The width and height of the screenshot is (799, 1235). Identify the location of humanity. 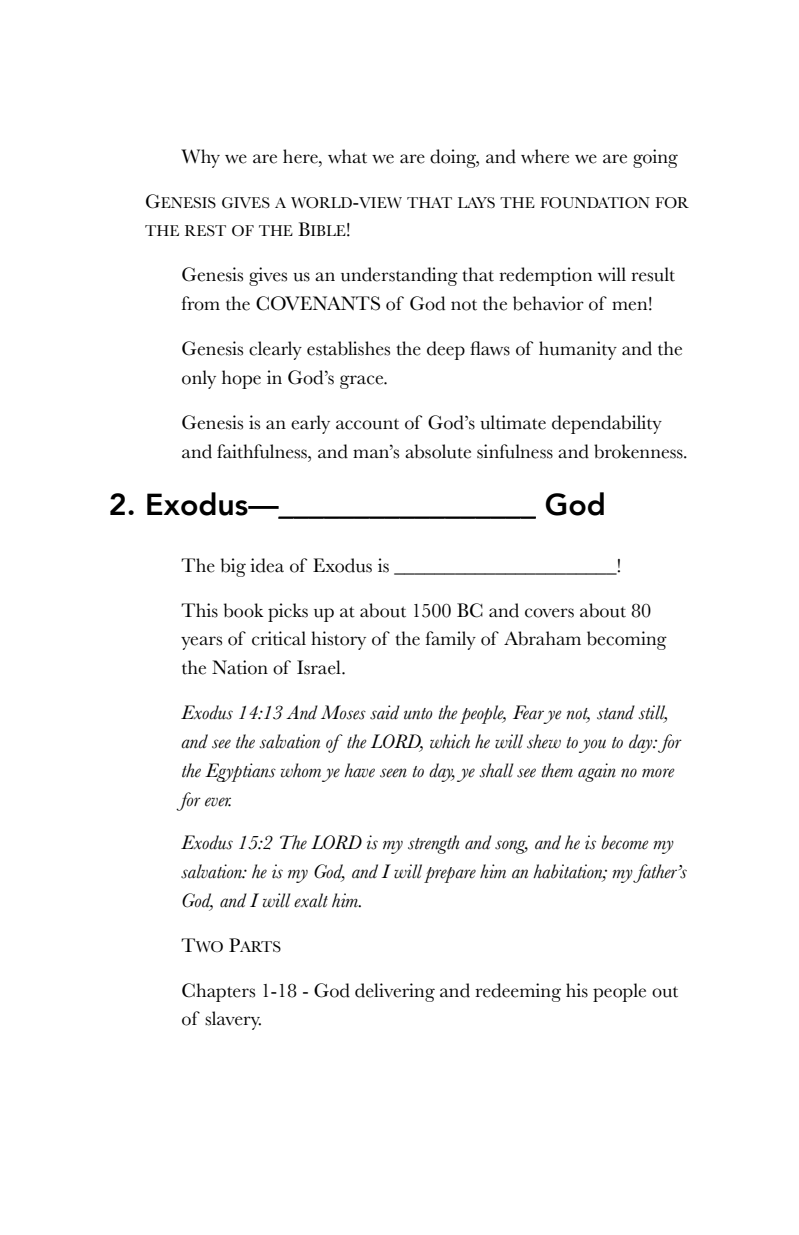
(578, 350).
